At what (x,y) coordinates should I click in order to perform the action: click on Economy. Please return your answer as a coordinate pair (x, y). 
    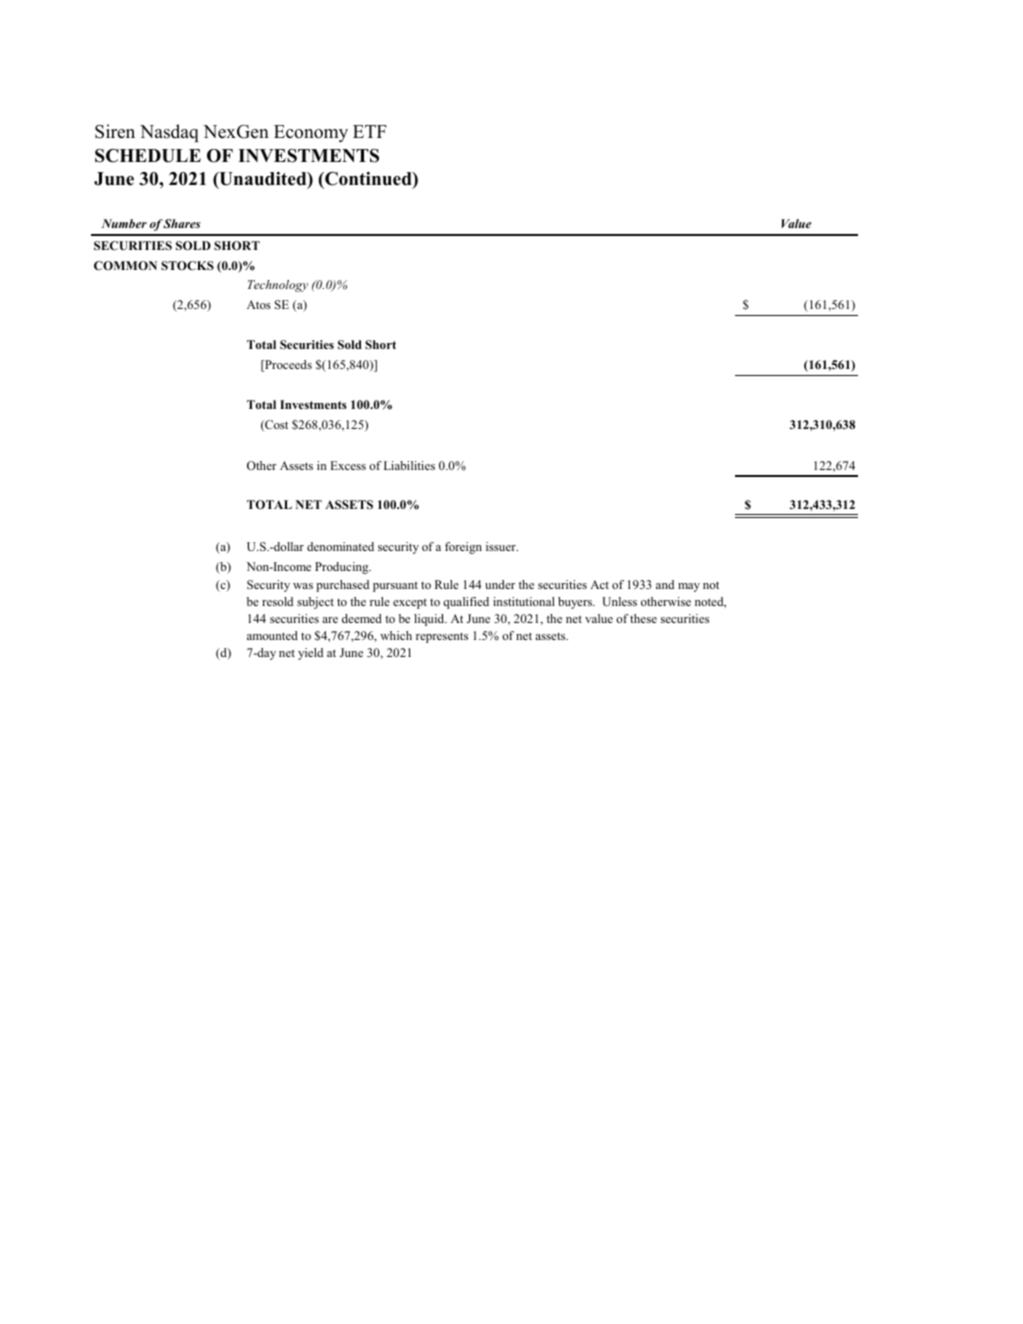
    Looking at the image, I should click on (311, 133).
